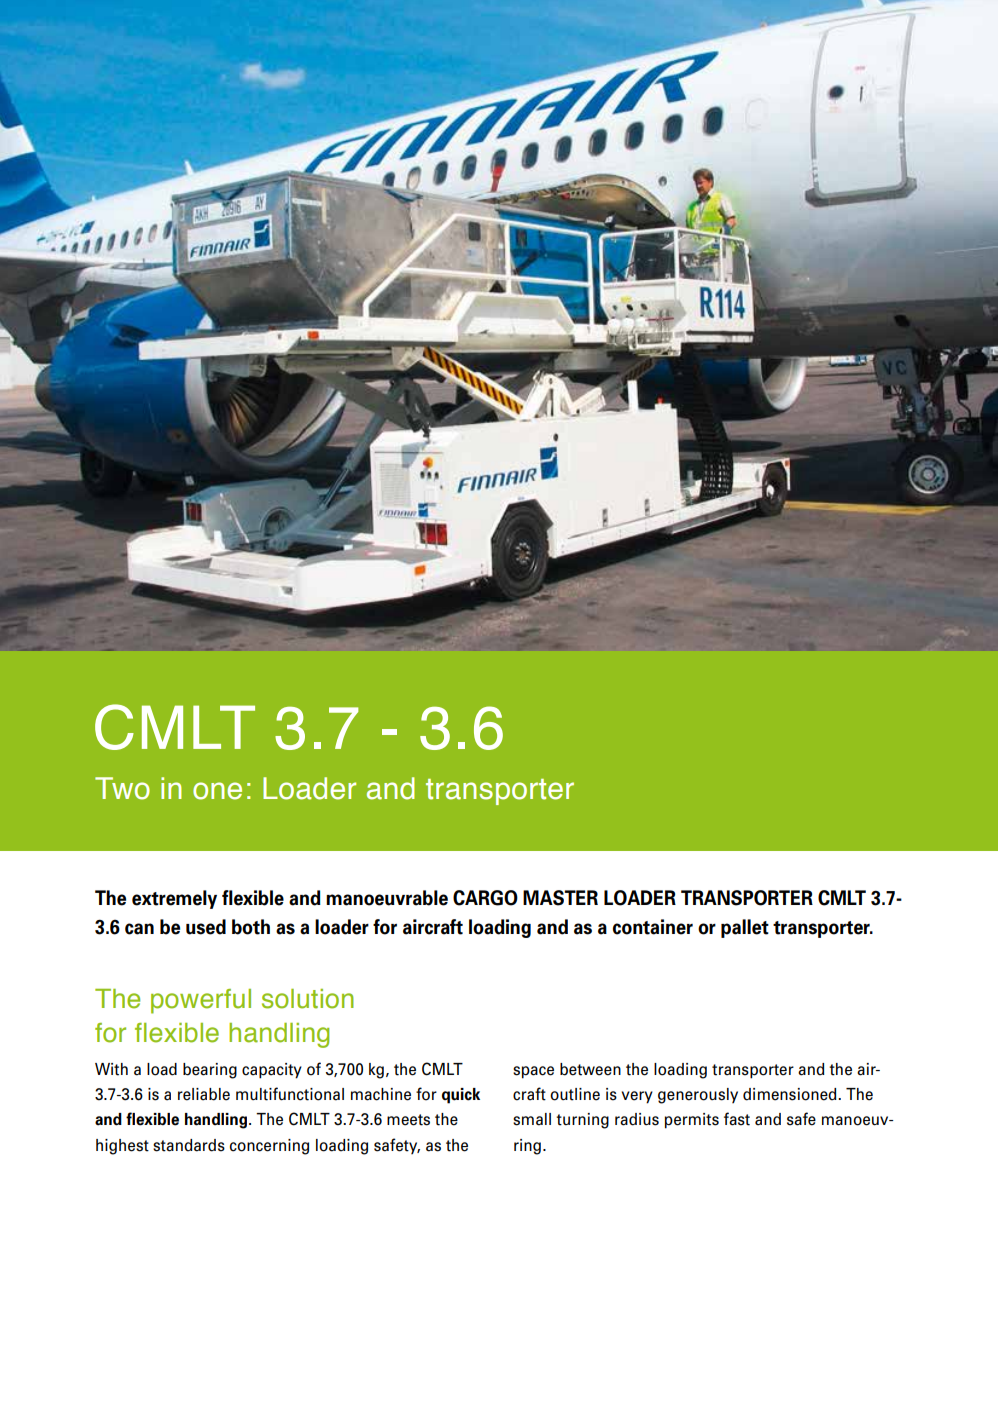 The image size is (998, 1412). Describe the element at coordinates (122, 788) in the page. I see `Two` at that location.
